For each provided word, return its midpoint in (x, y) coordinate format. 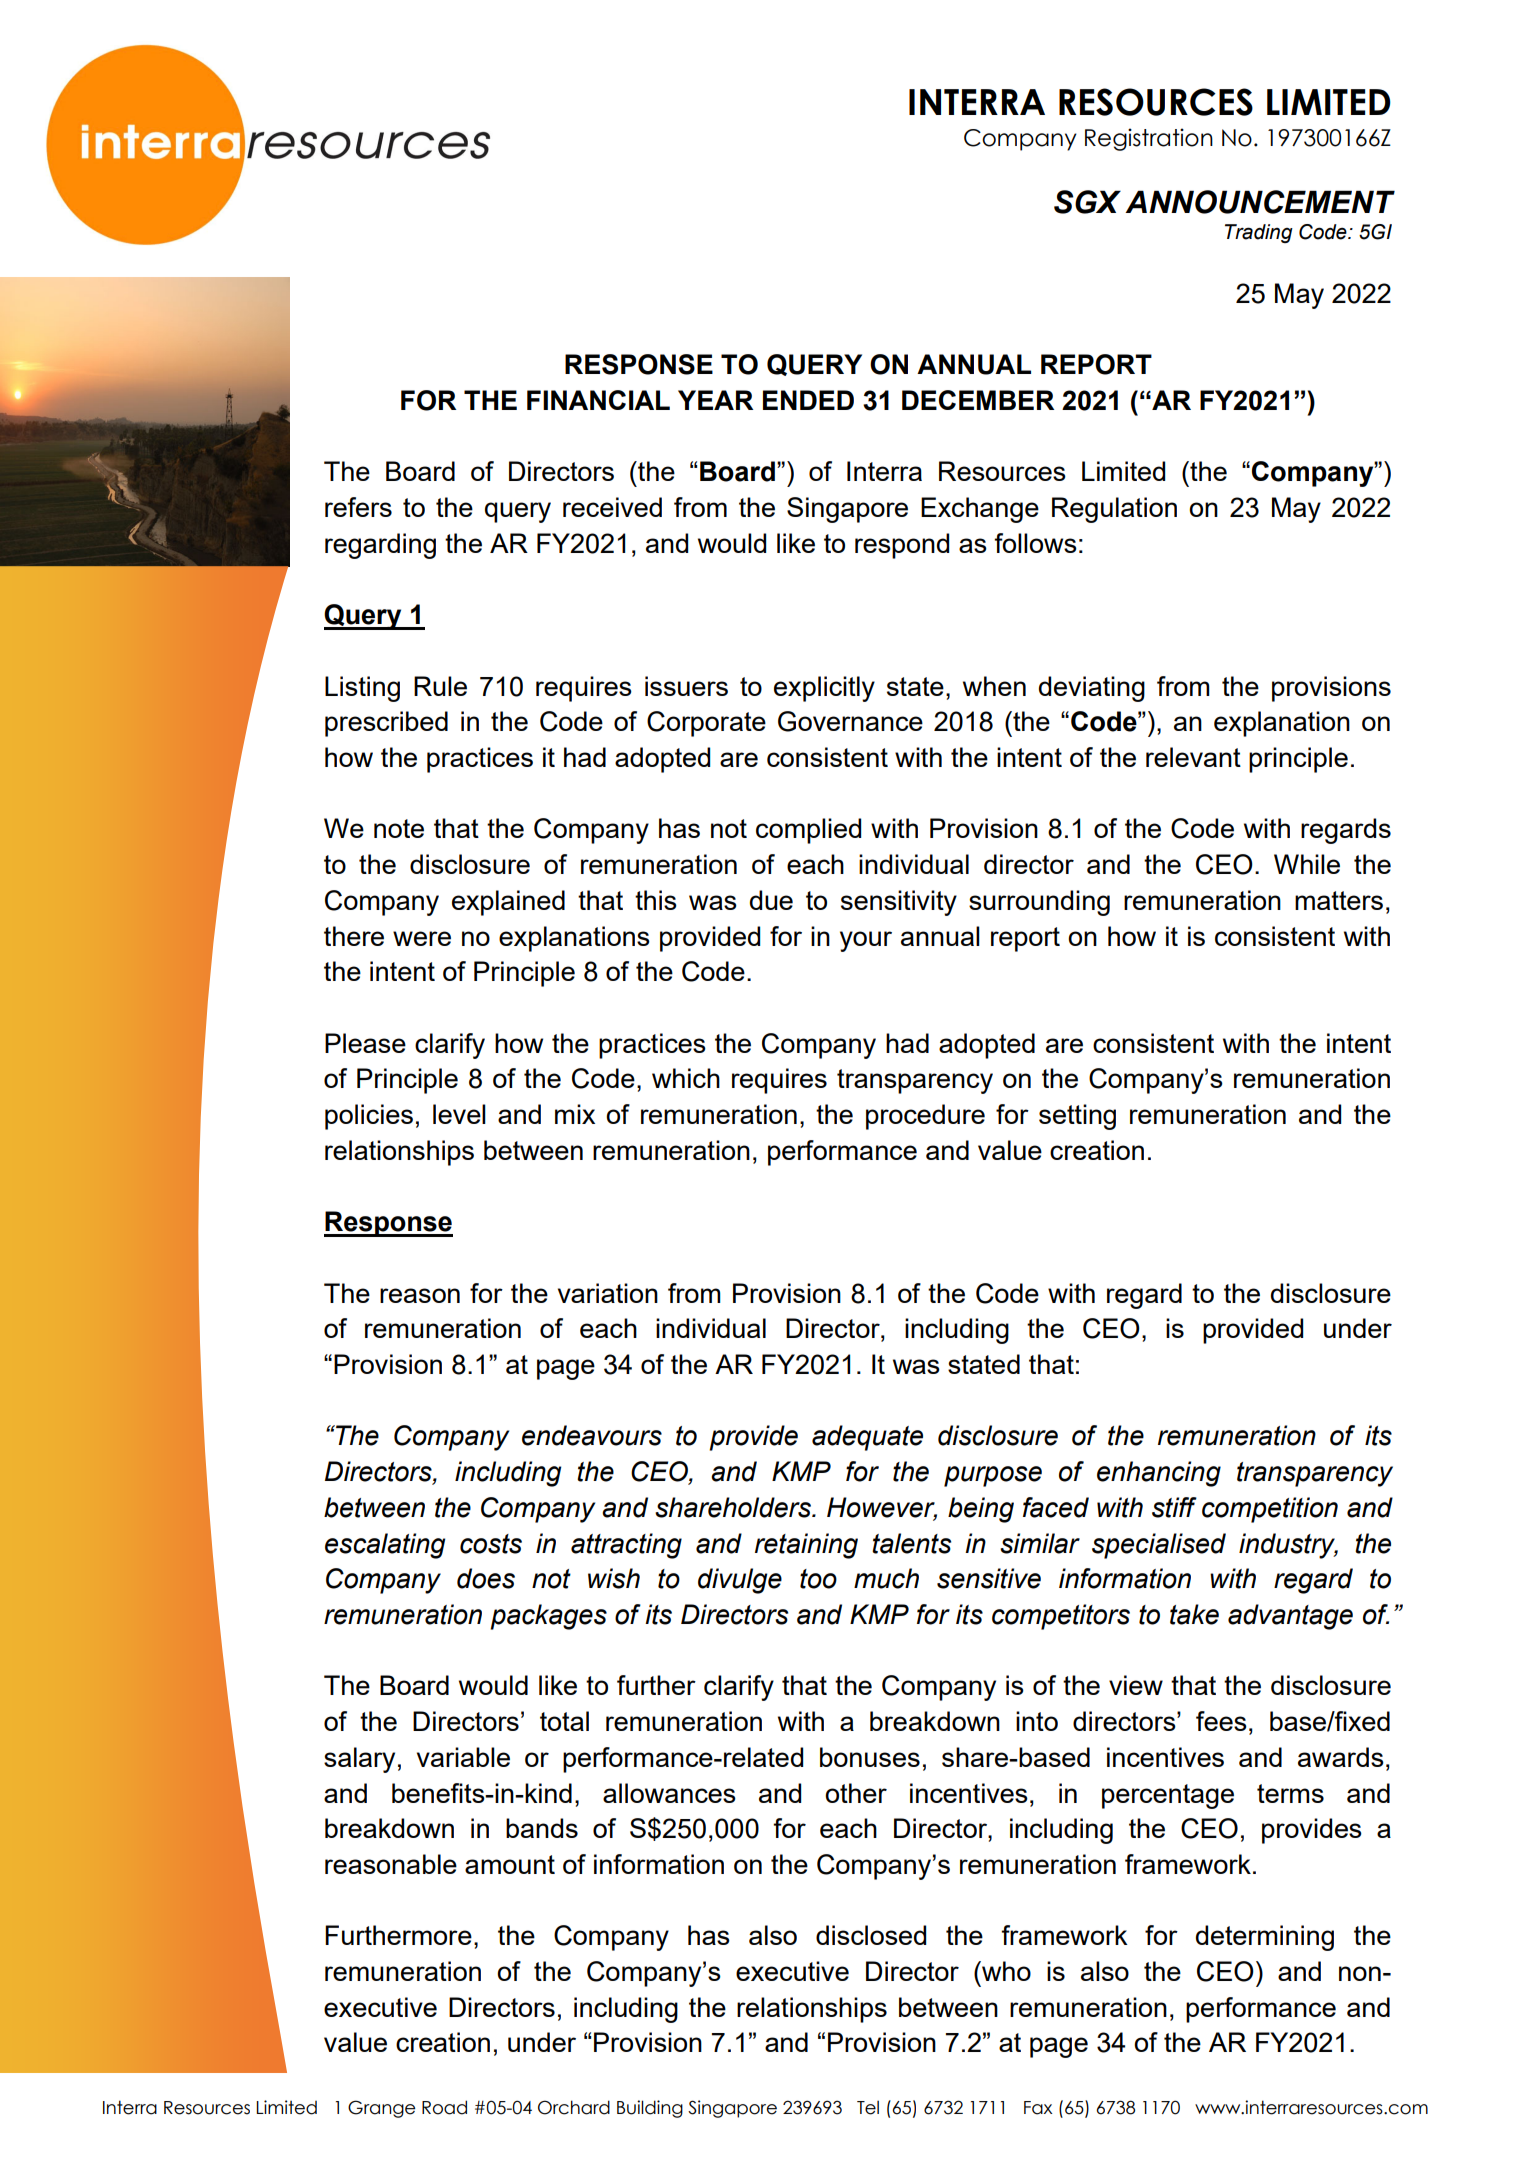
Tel (868, 2107)
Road (444, 2107)
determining (1265, 1938)
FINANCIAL (598, 400)
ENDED (808, 400)
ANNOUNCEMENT (1260, 202)
